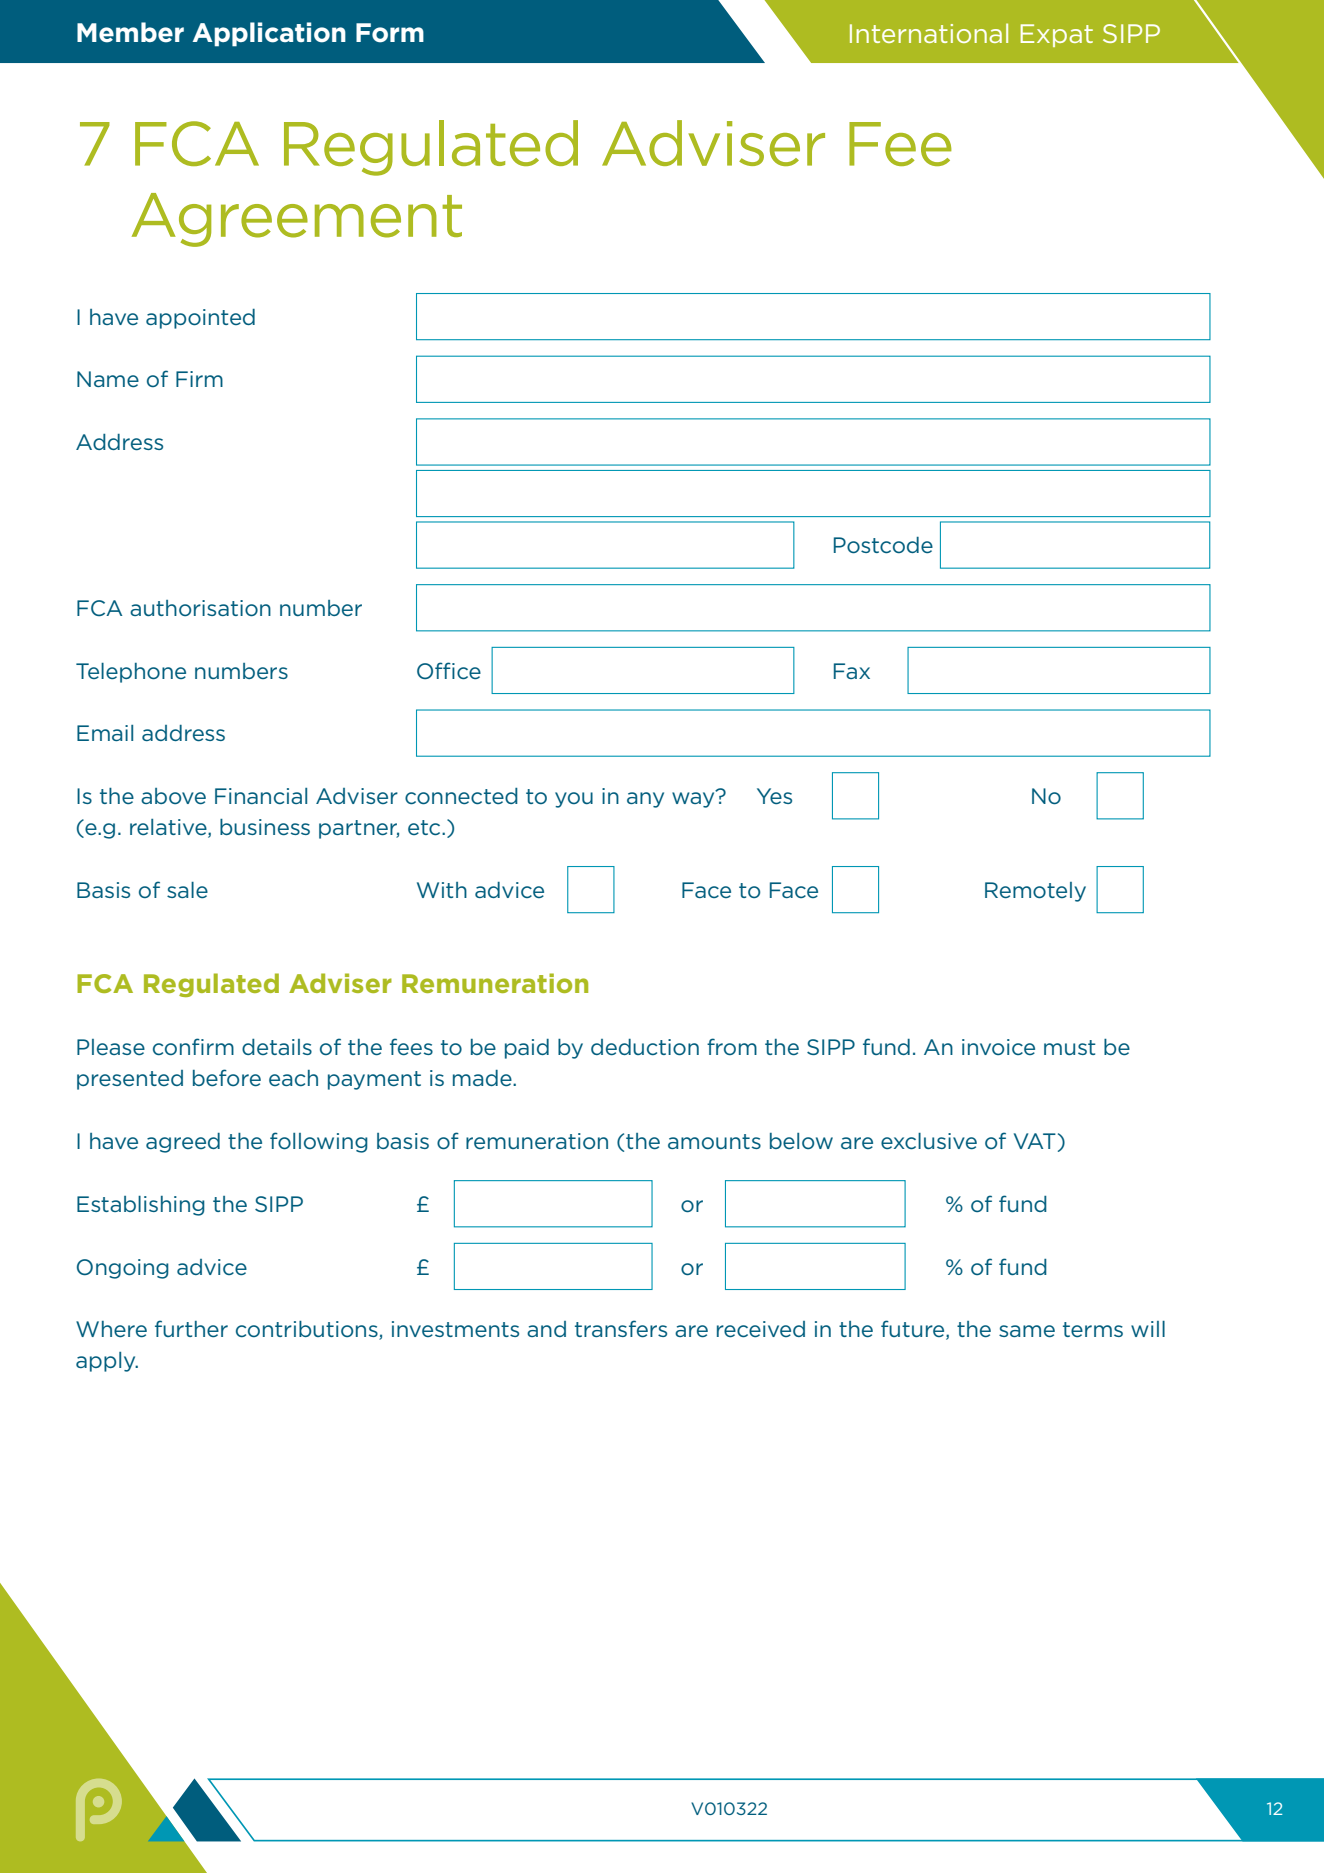  I want to click on further, so click(191, 1328).
